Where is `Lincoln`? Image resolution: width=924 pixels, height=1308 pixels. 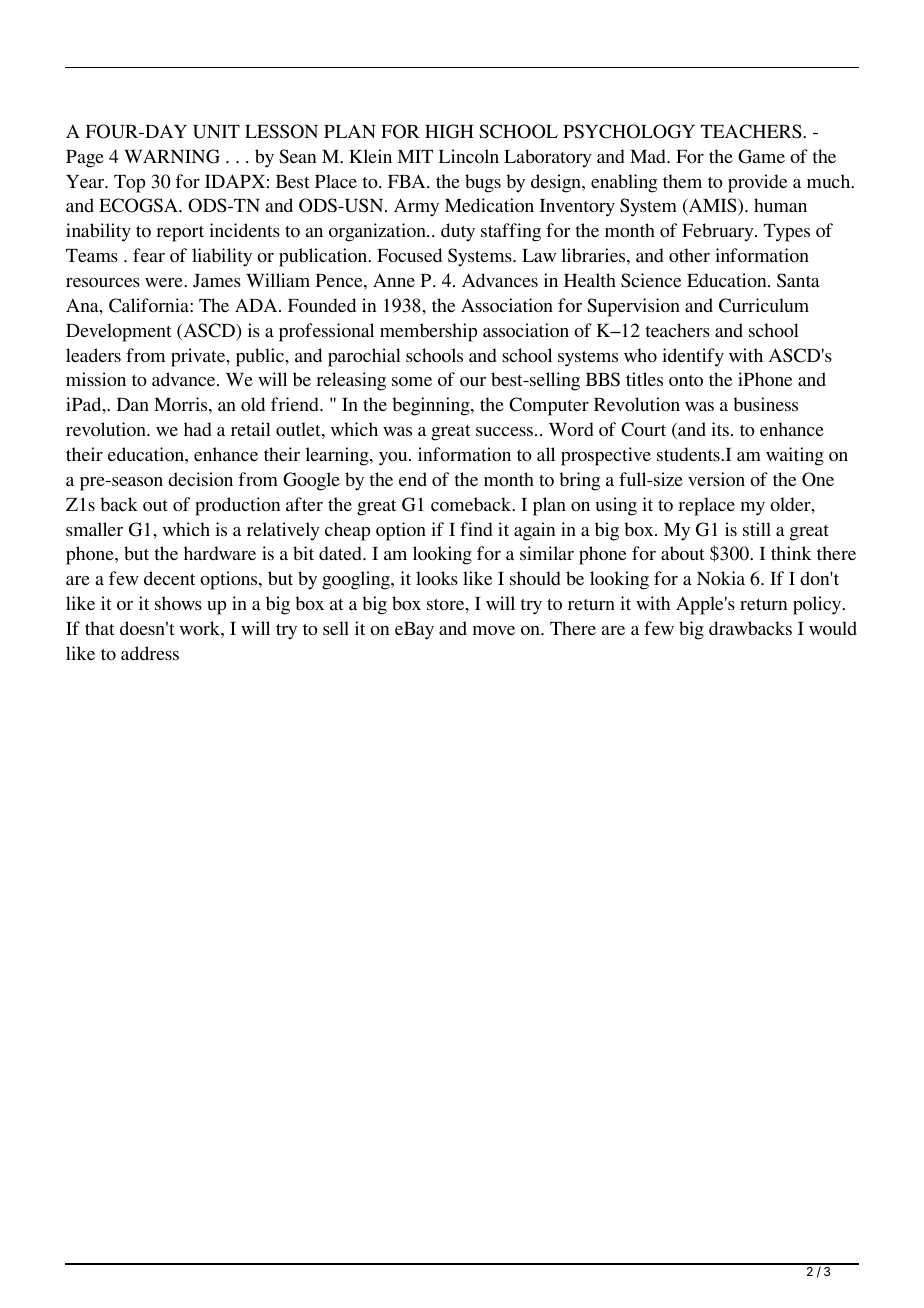 Lincoln is located at coordinates (469, 156).
